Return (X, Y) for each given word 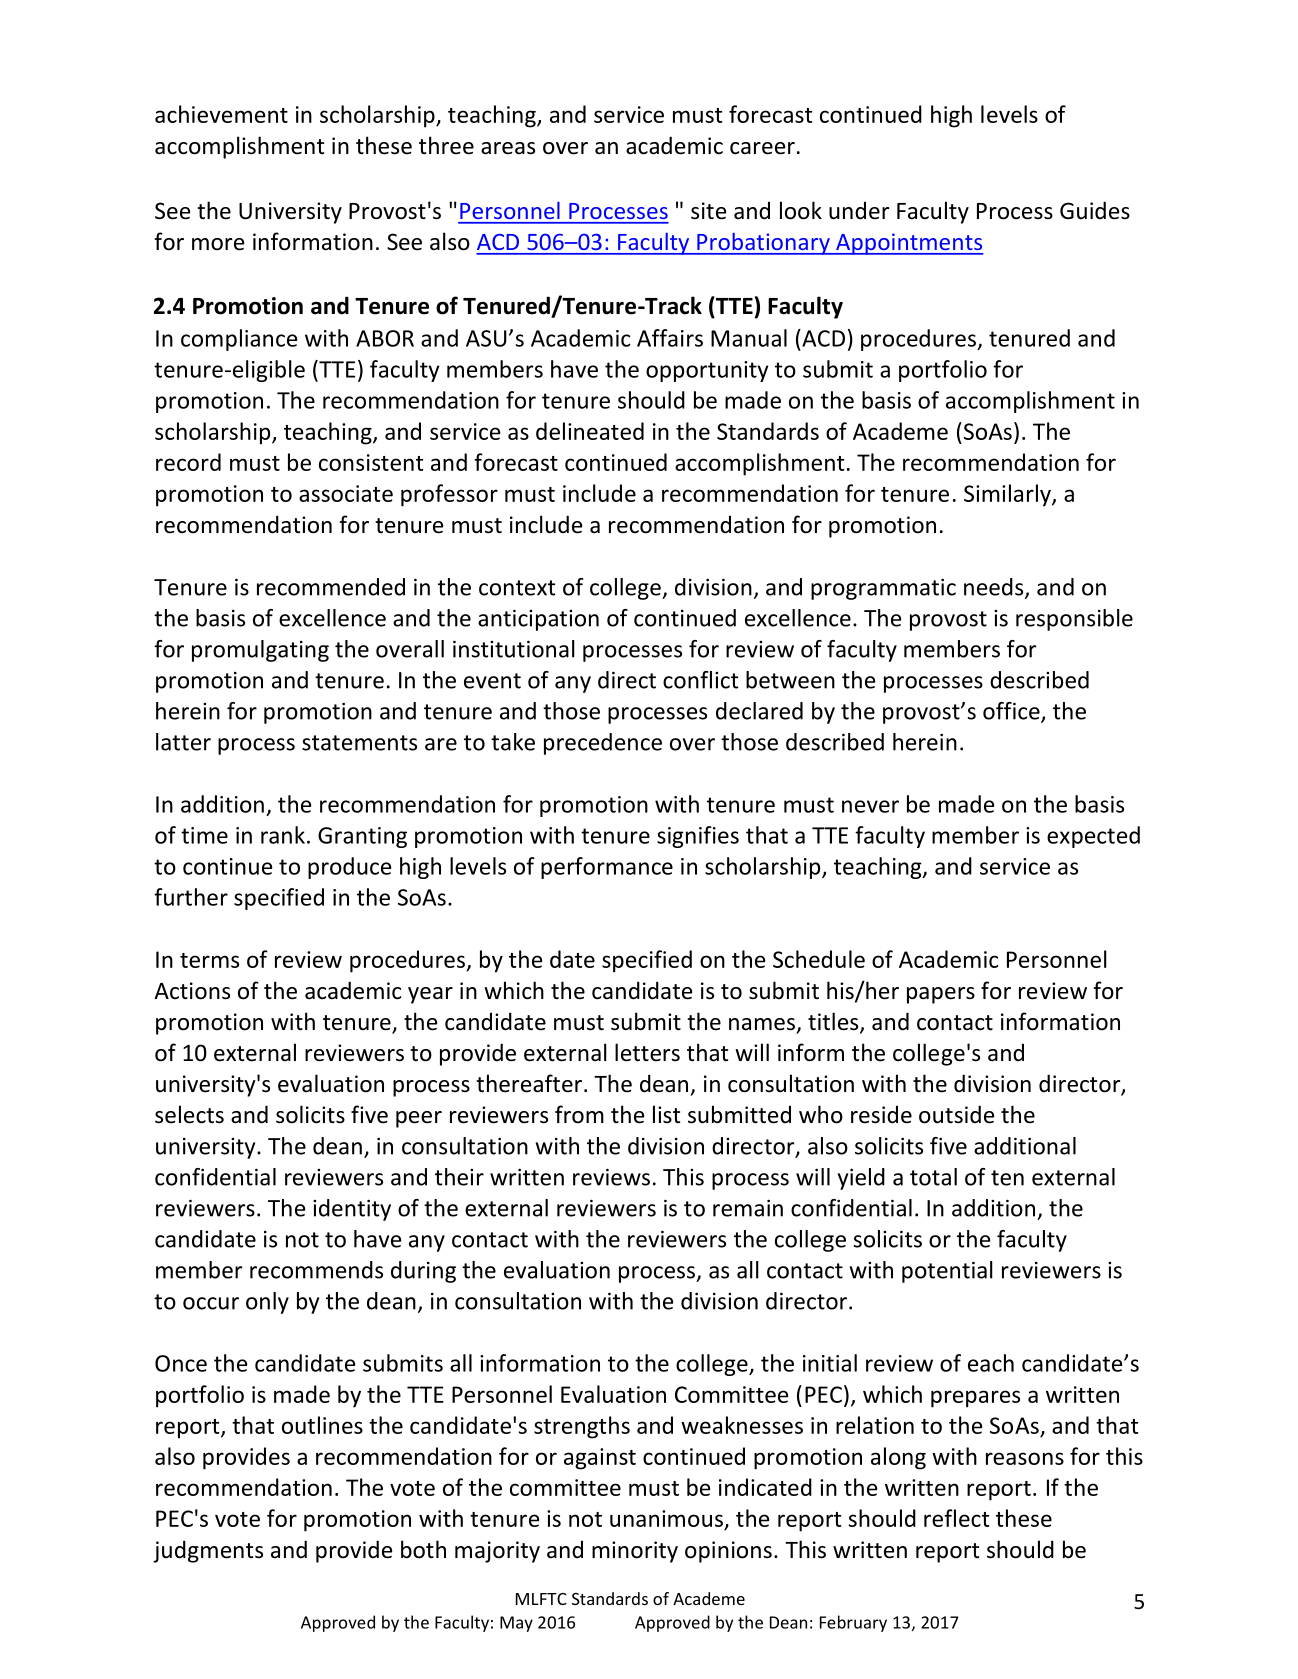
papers (941, 995)
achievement (221, 114)
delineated (590, 431)
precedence (603, 744)
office (1012, 712)
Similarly (1008, 495)
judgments (208, 1551)
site (708, 211)
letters (647, 1052)
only (267, 1303)
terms (209, 960)
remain (748, 1208)
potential (947, 1272)
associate (346, 493)
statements (359, 743)
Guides (1095, 210)
